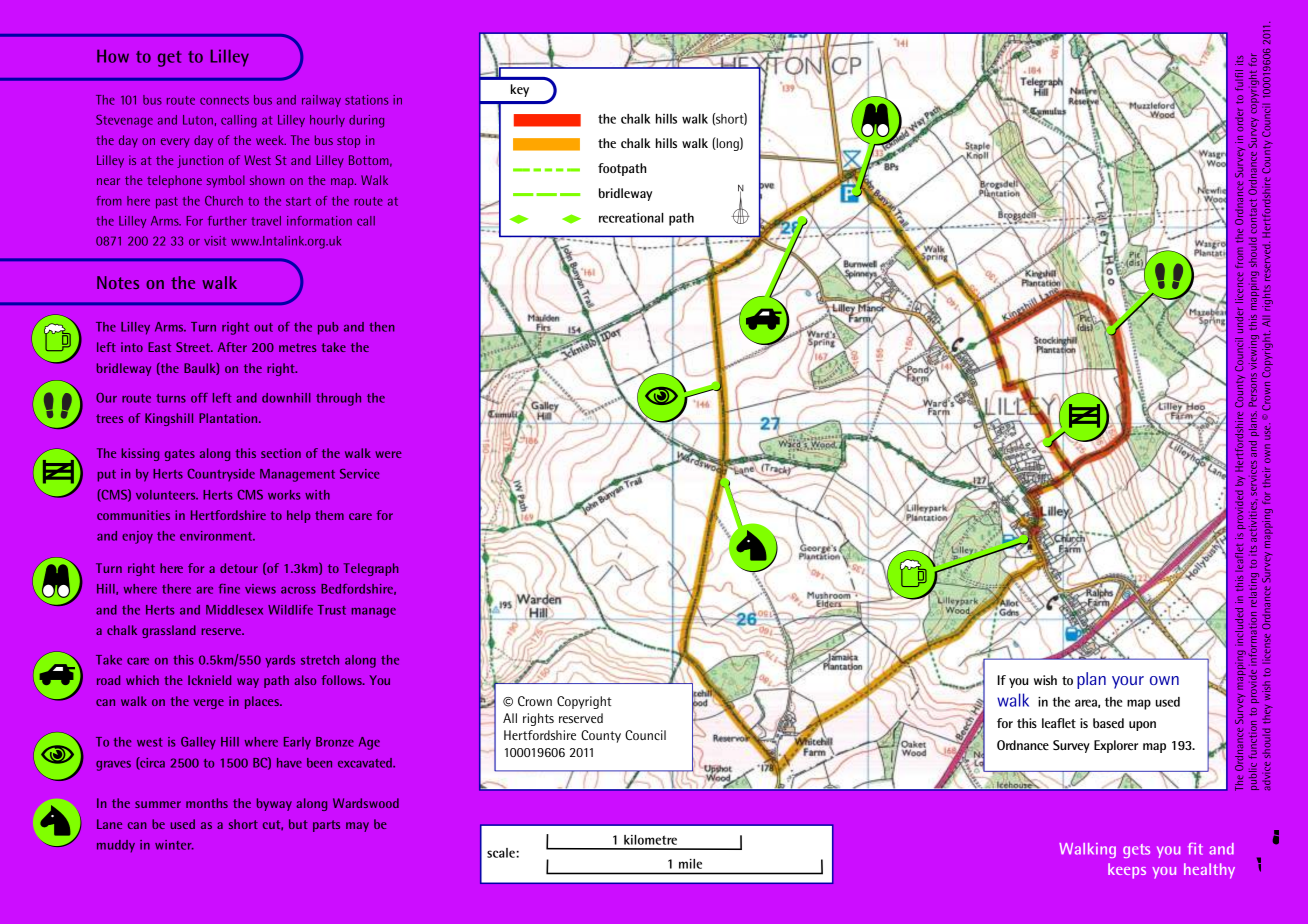 This screenshot has height=924, width=1308. Describe the element at coordinates (520, 90) in the screenshot. I see `key` at that location.
